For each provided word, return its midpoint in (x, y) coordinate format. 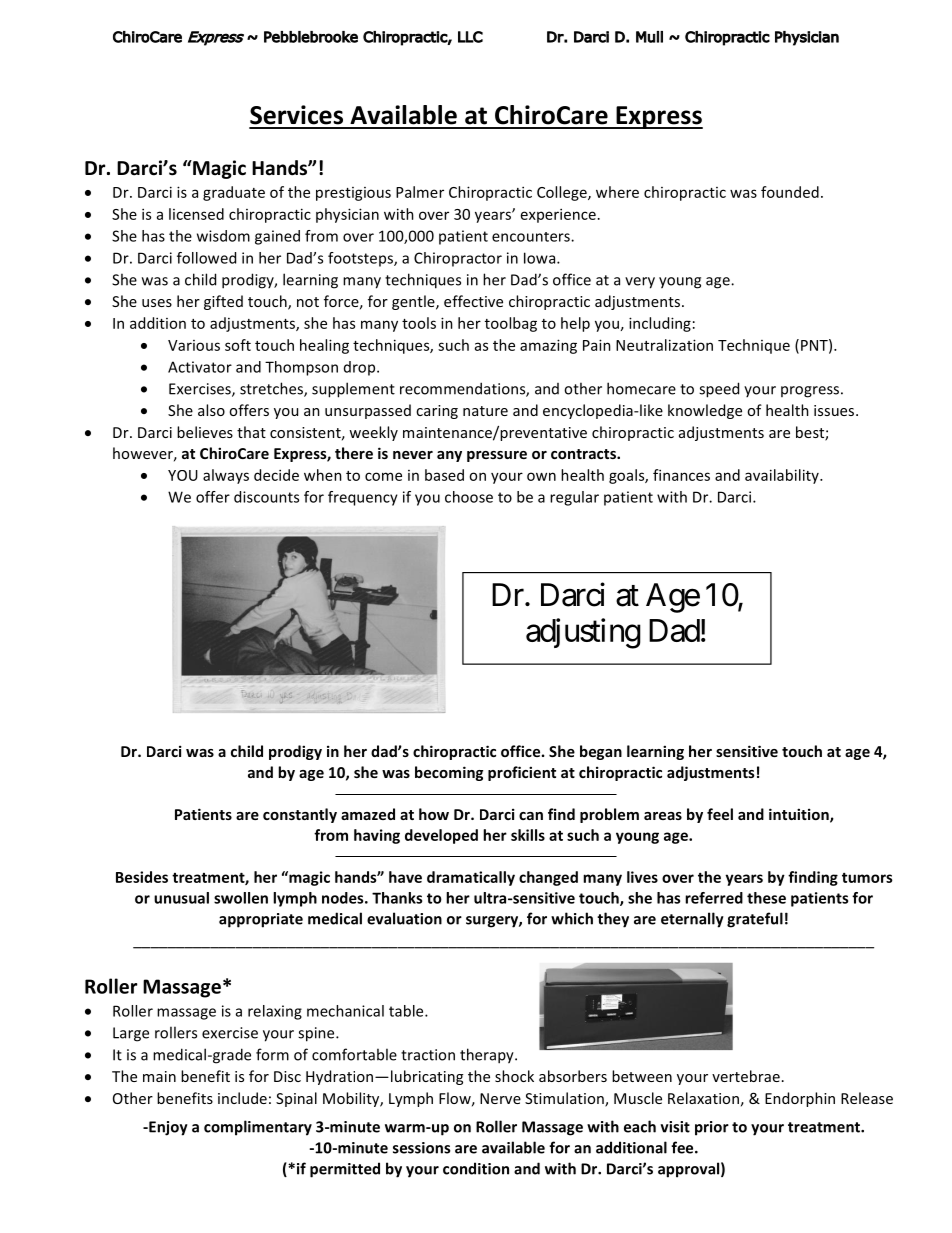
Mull (649, 37)
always (226, 476)
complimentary (258, 1128)
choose (469, 497)
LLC (470, 37)
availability (783, 476)
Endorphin (800, 1099)
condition (476, 1168)
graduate (234, 193)
